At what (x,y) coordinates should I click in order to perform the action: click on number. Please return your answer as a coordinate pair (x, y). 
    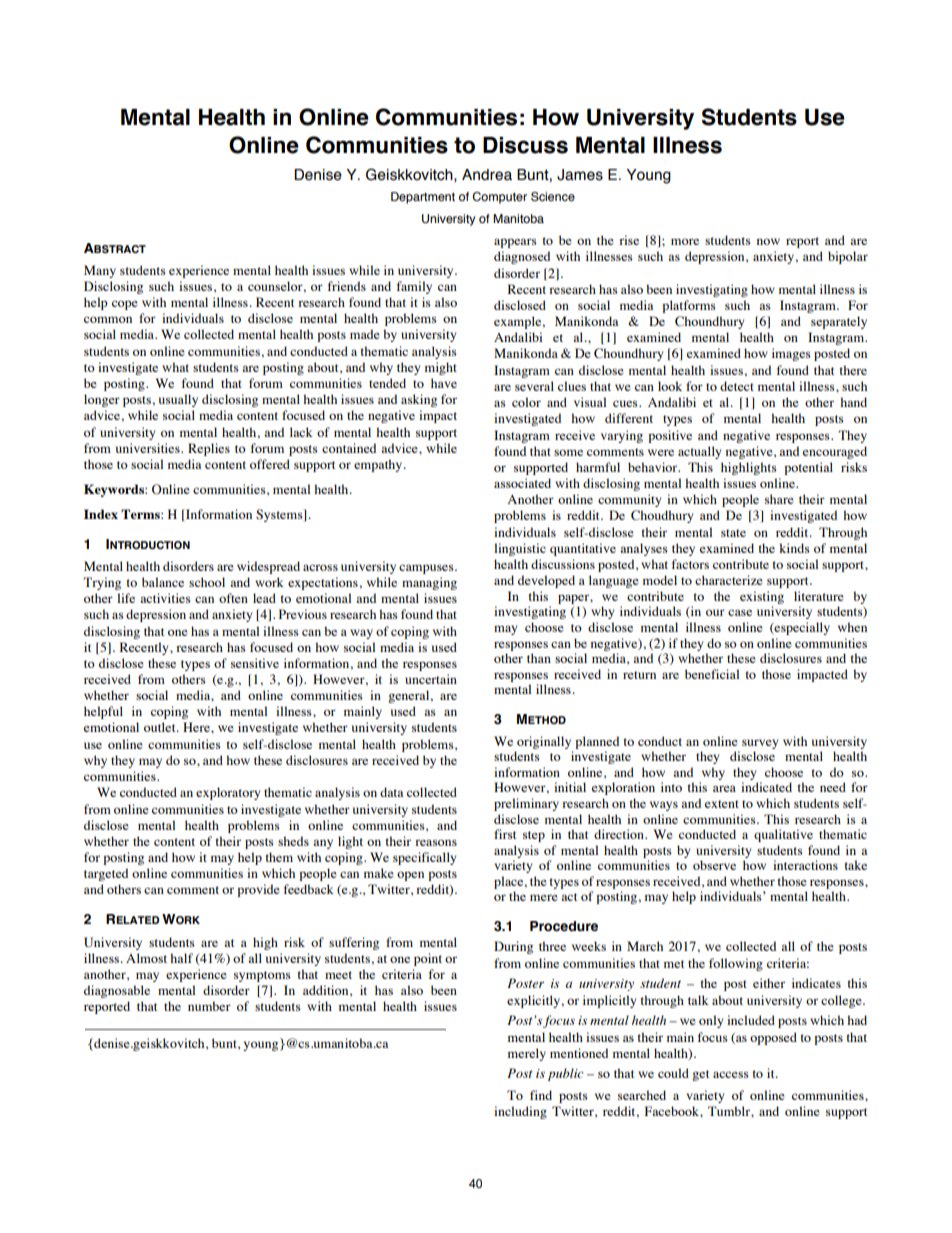
    Looking at the image, I should click on (209, 1006).
